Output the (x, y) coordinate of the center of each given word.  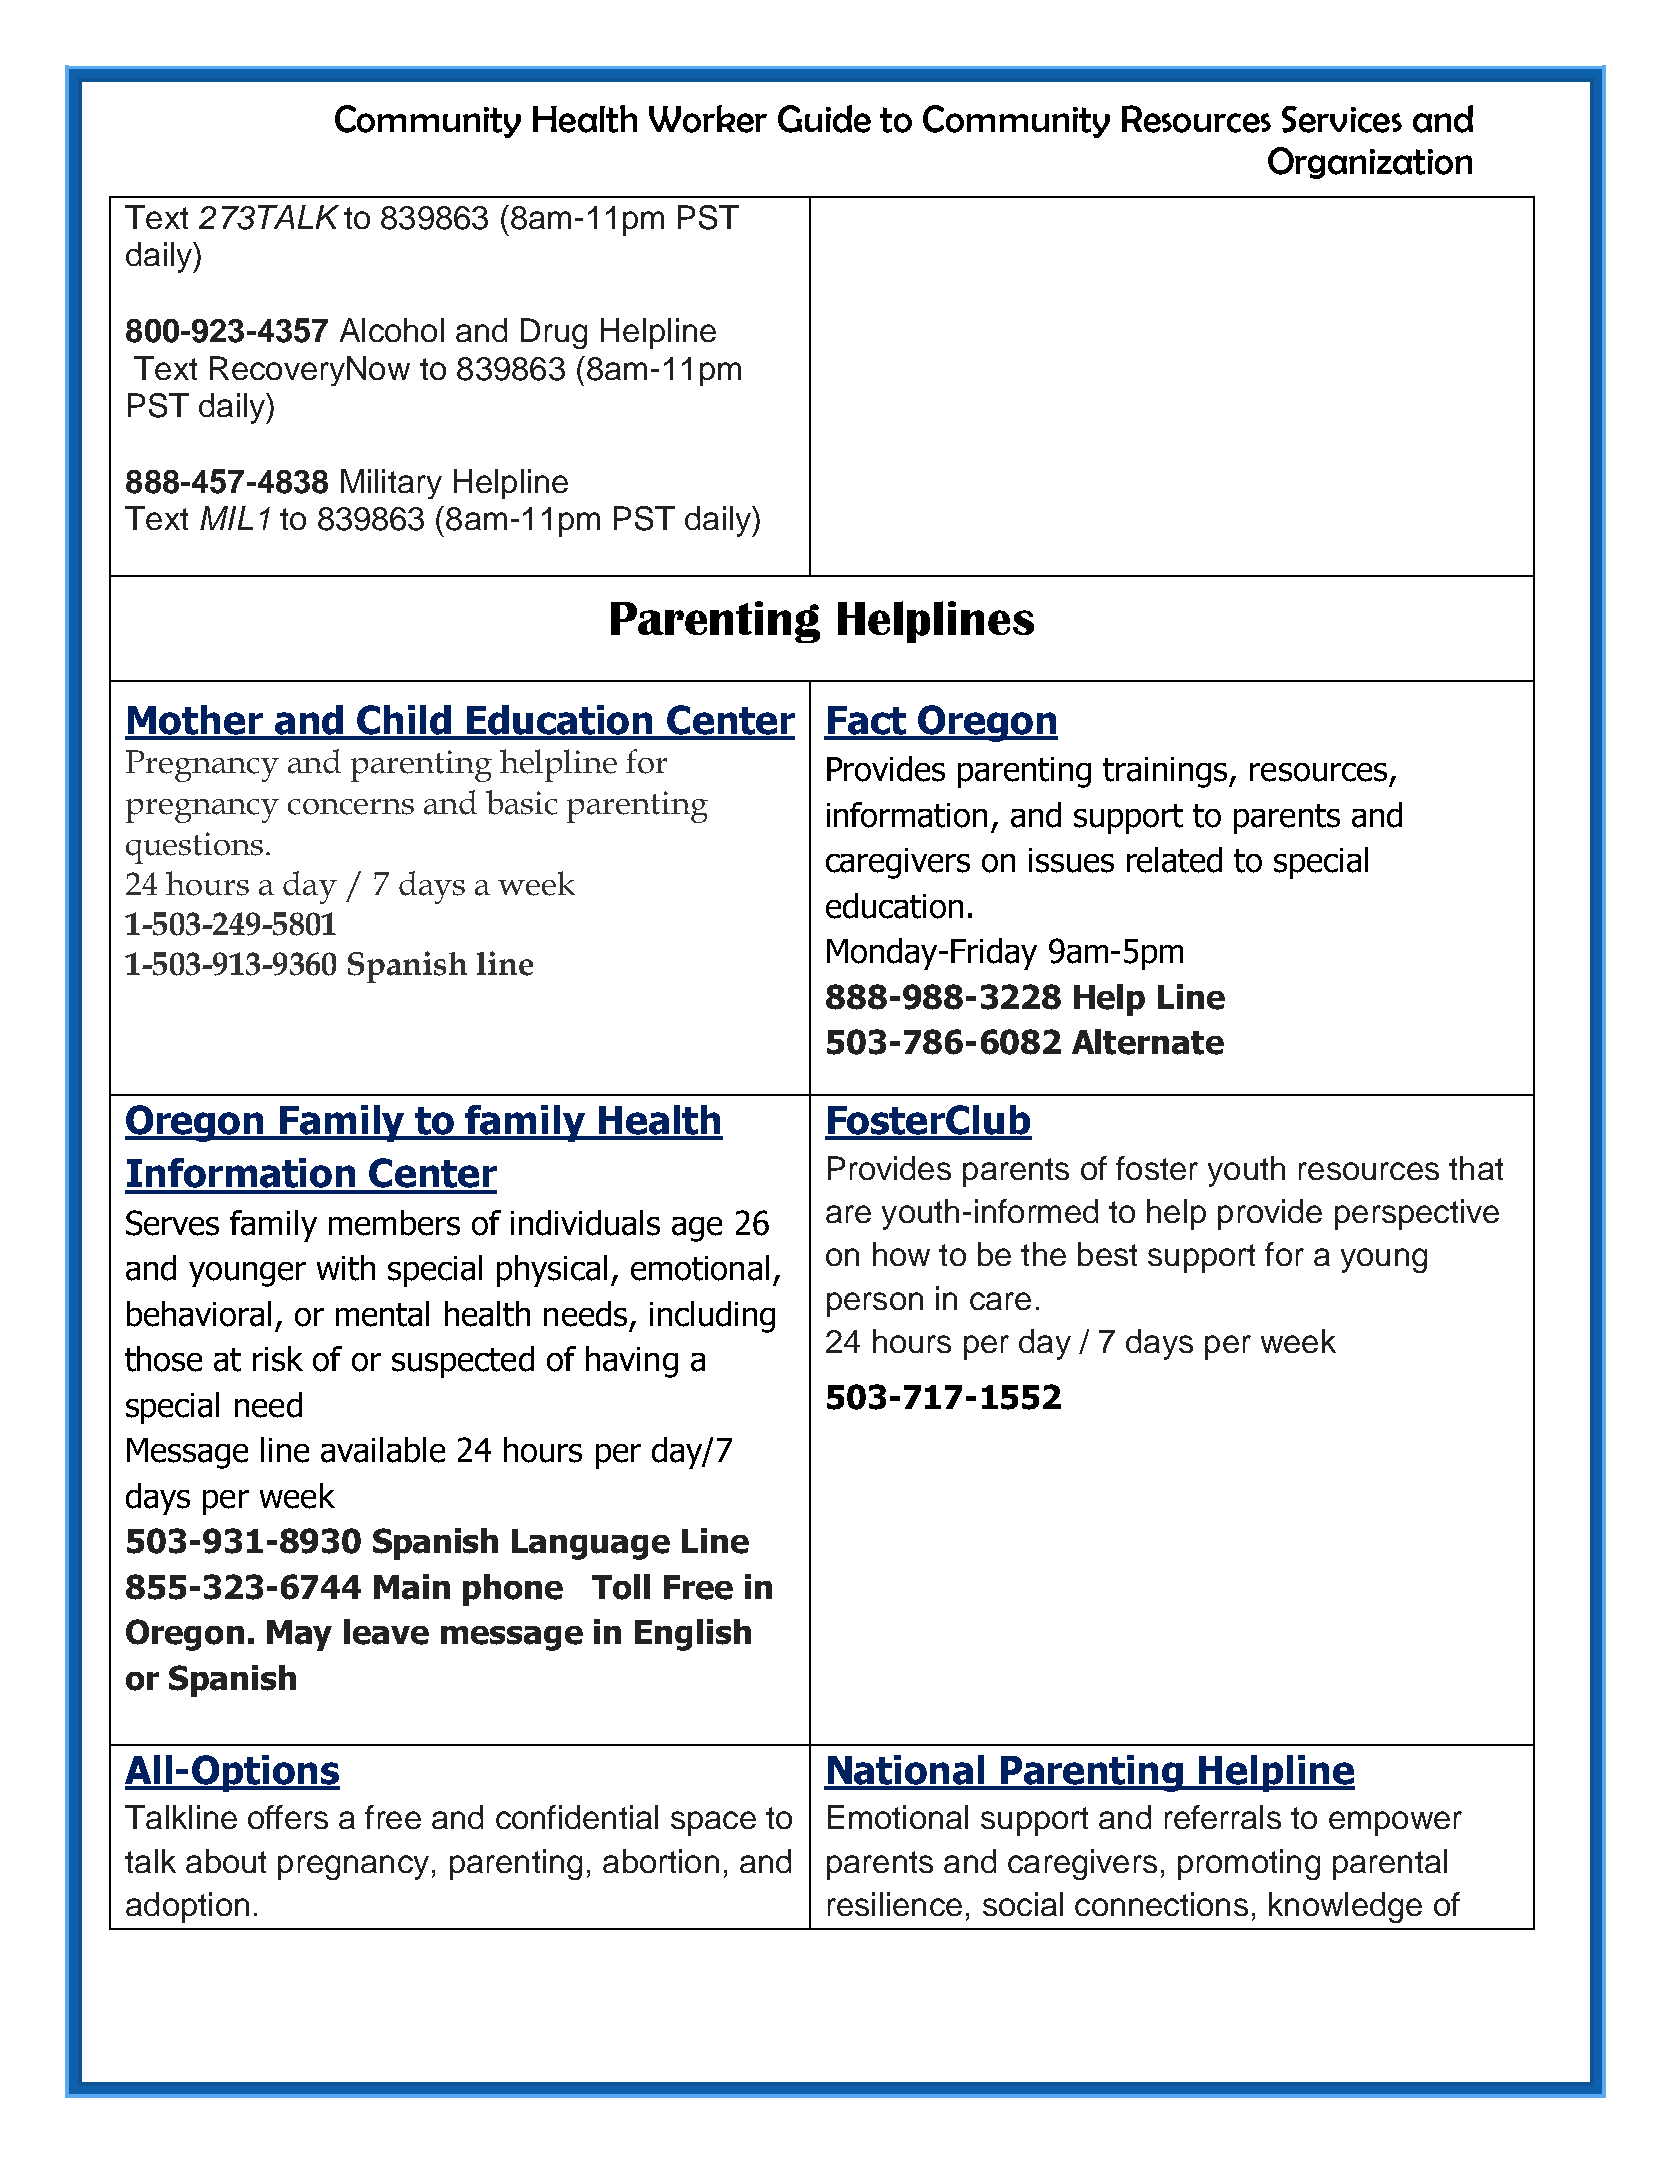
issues (1071, 860)
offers (288, 1817)
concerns (351, 807)
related (1174, 860)
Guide (824, 119)
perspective (1417, 1214)
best (1107, 1254)
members (394, 1223)
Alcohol (392, 330)
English (693, 1635)
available (383, 1450)
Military (391, 484)
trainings (1166, 772)
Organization (1370, 163)
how (901, 1254)
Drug (554, 333)
